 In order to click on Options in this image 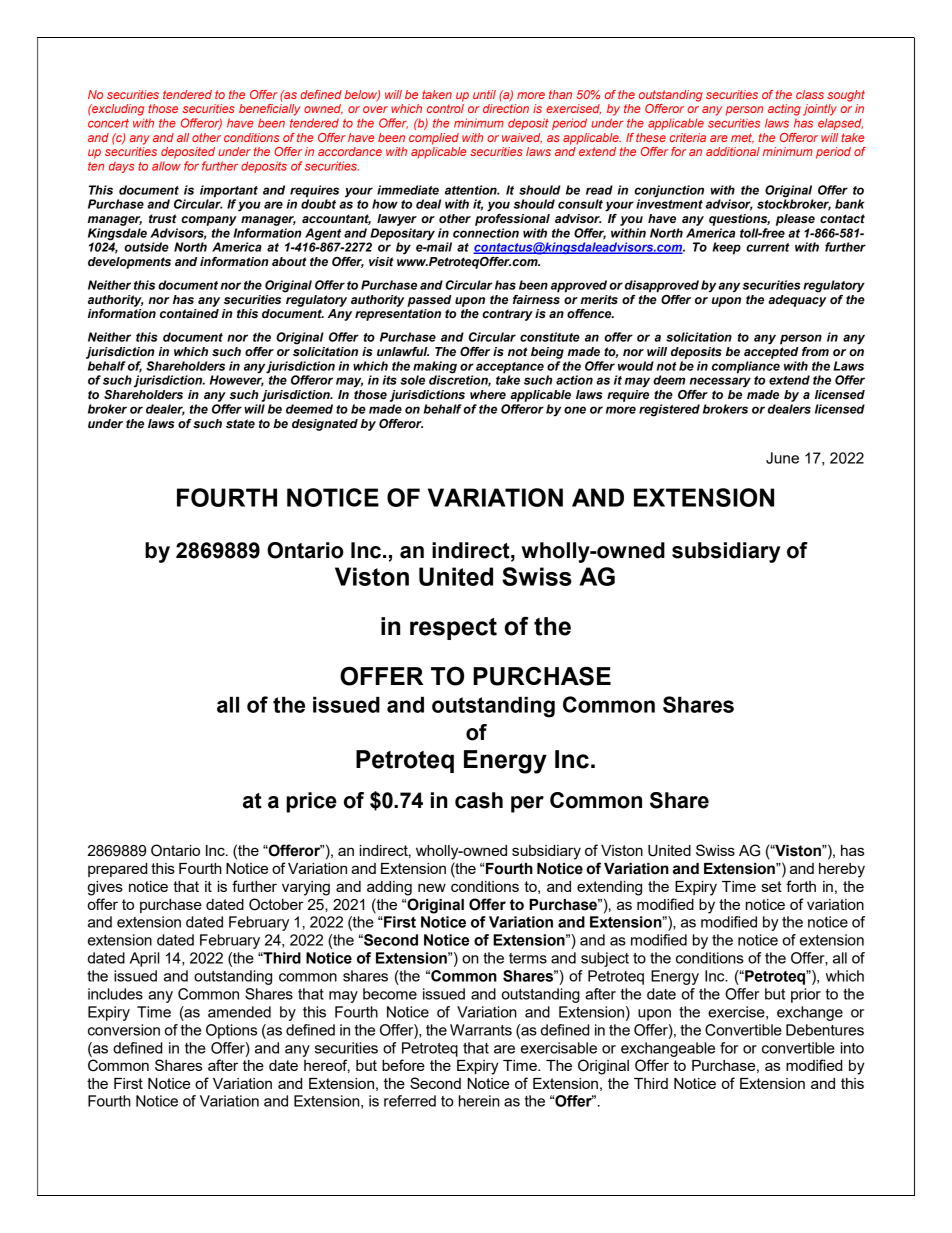, I will do `click(231, 1031)`.
